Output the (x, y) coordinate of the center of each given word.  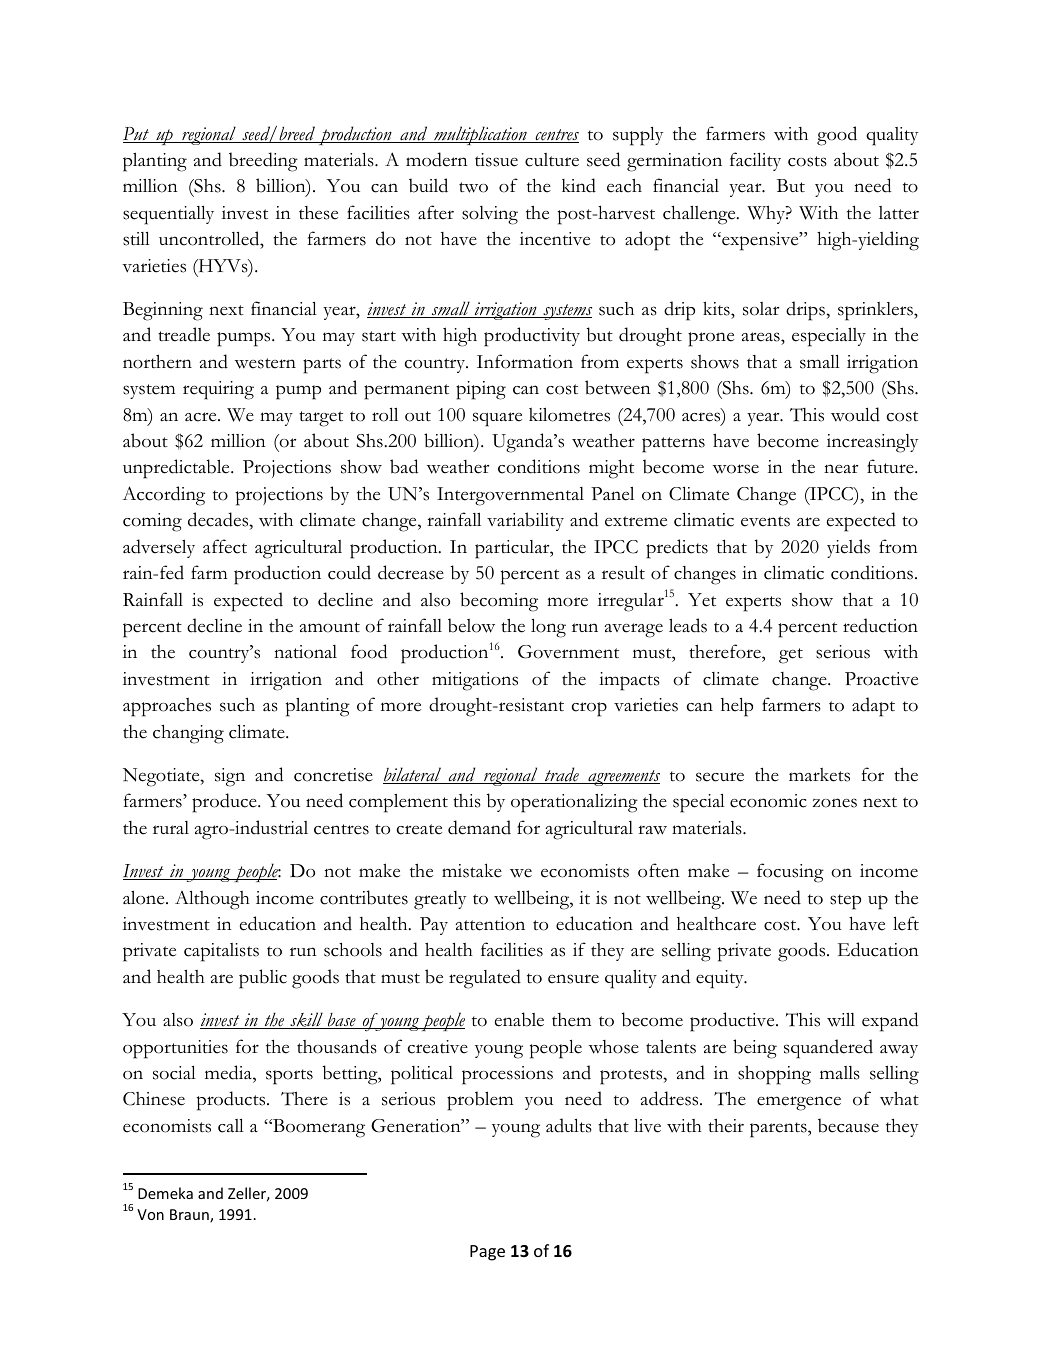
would (855, 414)
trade (562, 775)
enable (519, 1019)
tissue (496, 160)
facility (755, 161)
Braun (190, 1216)
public (263, 979)
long (548, 628)
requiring (218, 390)
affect (225, 546)
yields (848, 548)
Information (525, 361)
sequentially (168, 215)
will (841, 1020)
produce (225, 803)
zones (834, 803)
